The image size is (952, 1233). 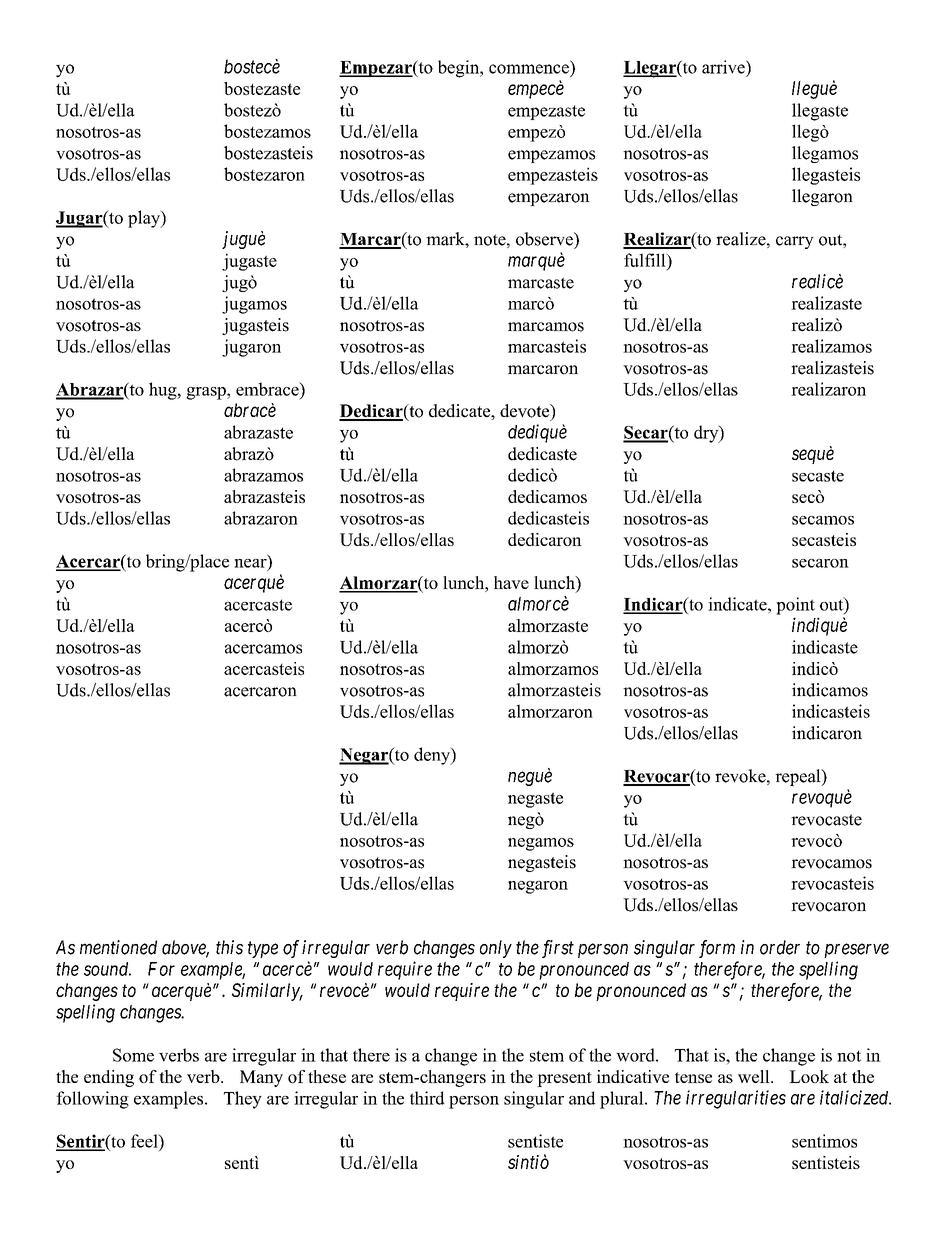 What do you see at coordinates (529, 69) in the document?
I see `commence` at bounding box center [529, 69].
